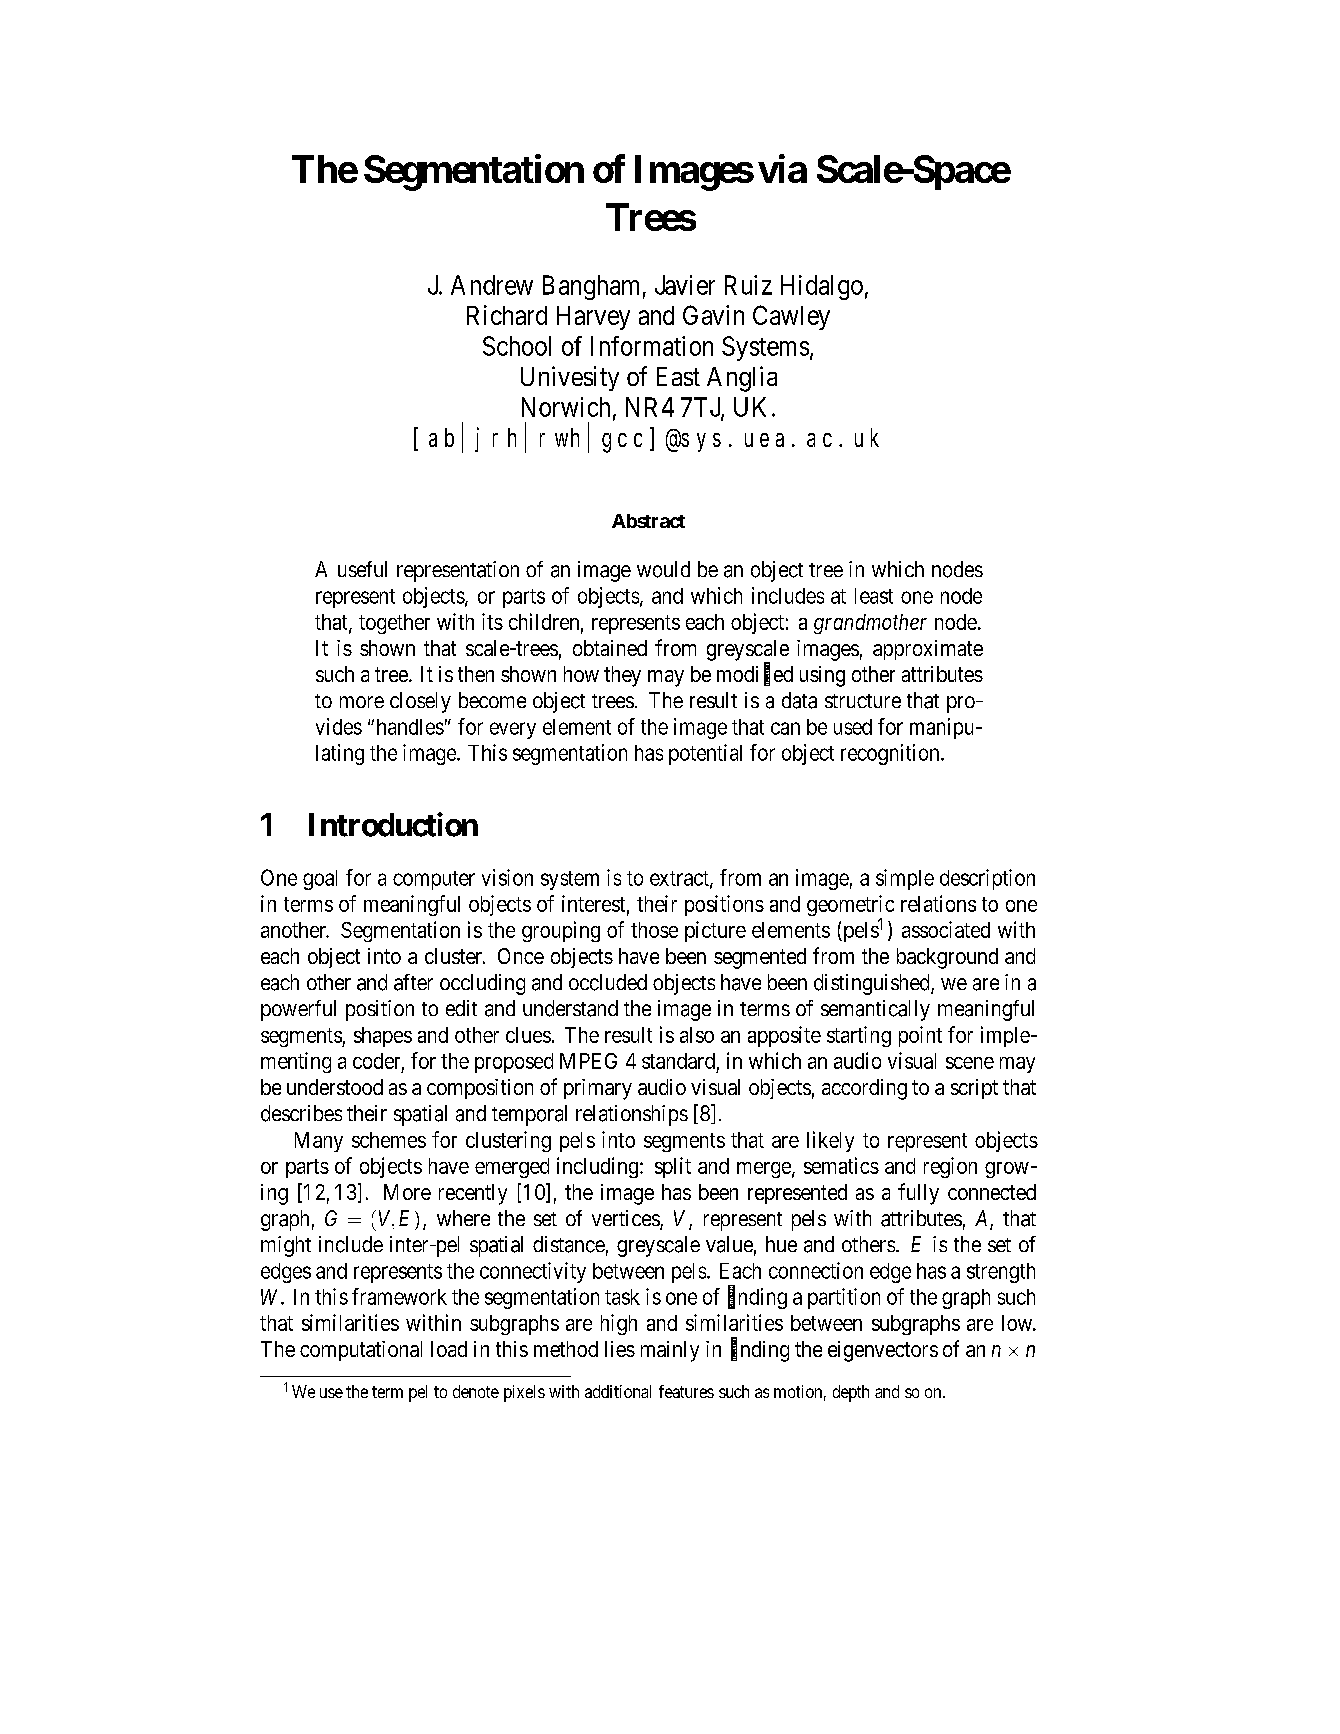 This document has height=1734, width=1340. What do you see at coordinates (608, 982) in the document?
I see `occluded` at bounding box center [608, 982].
